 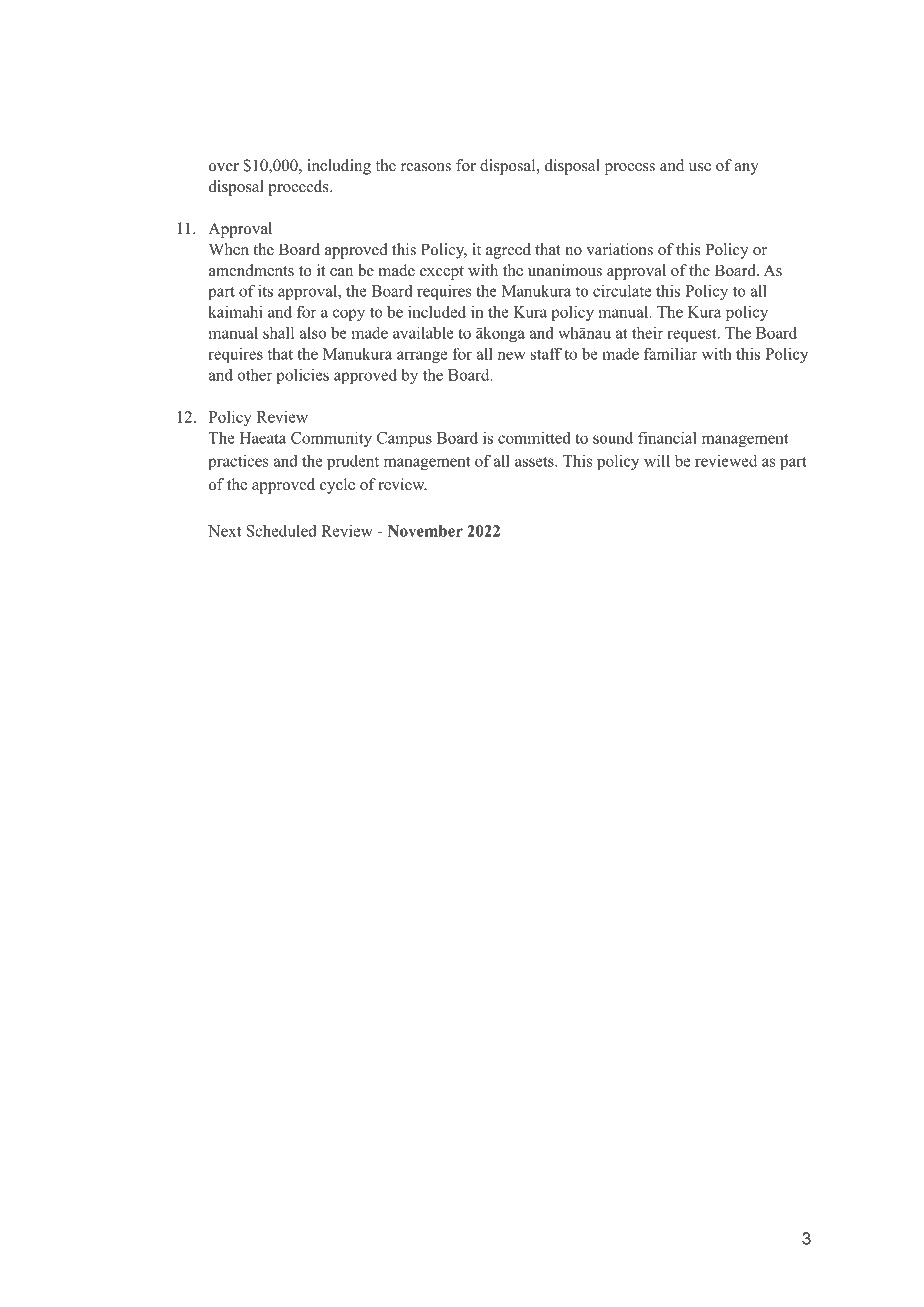 What do you see at coordinates (442, 273) in the screenshot?
I see `except` at bounding box center [442, 273].
